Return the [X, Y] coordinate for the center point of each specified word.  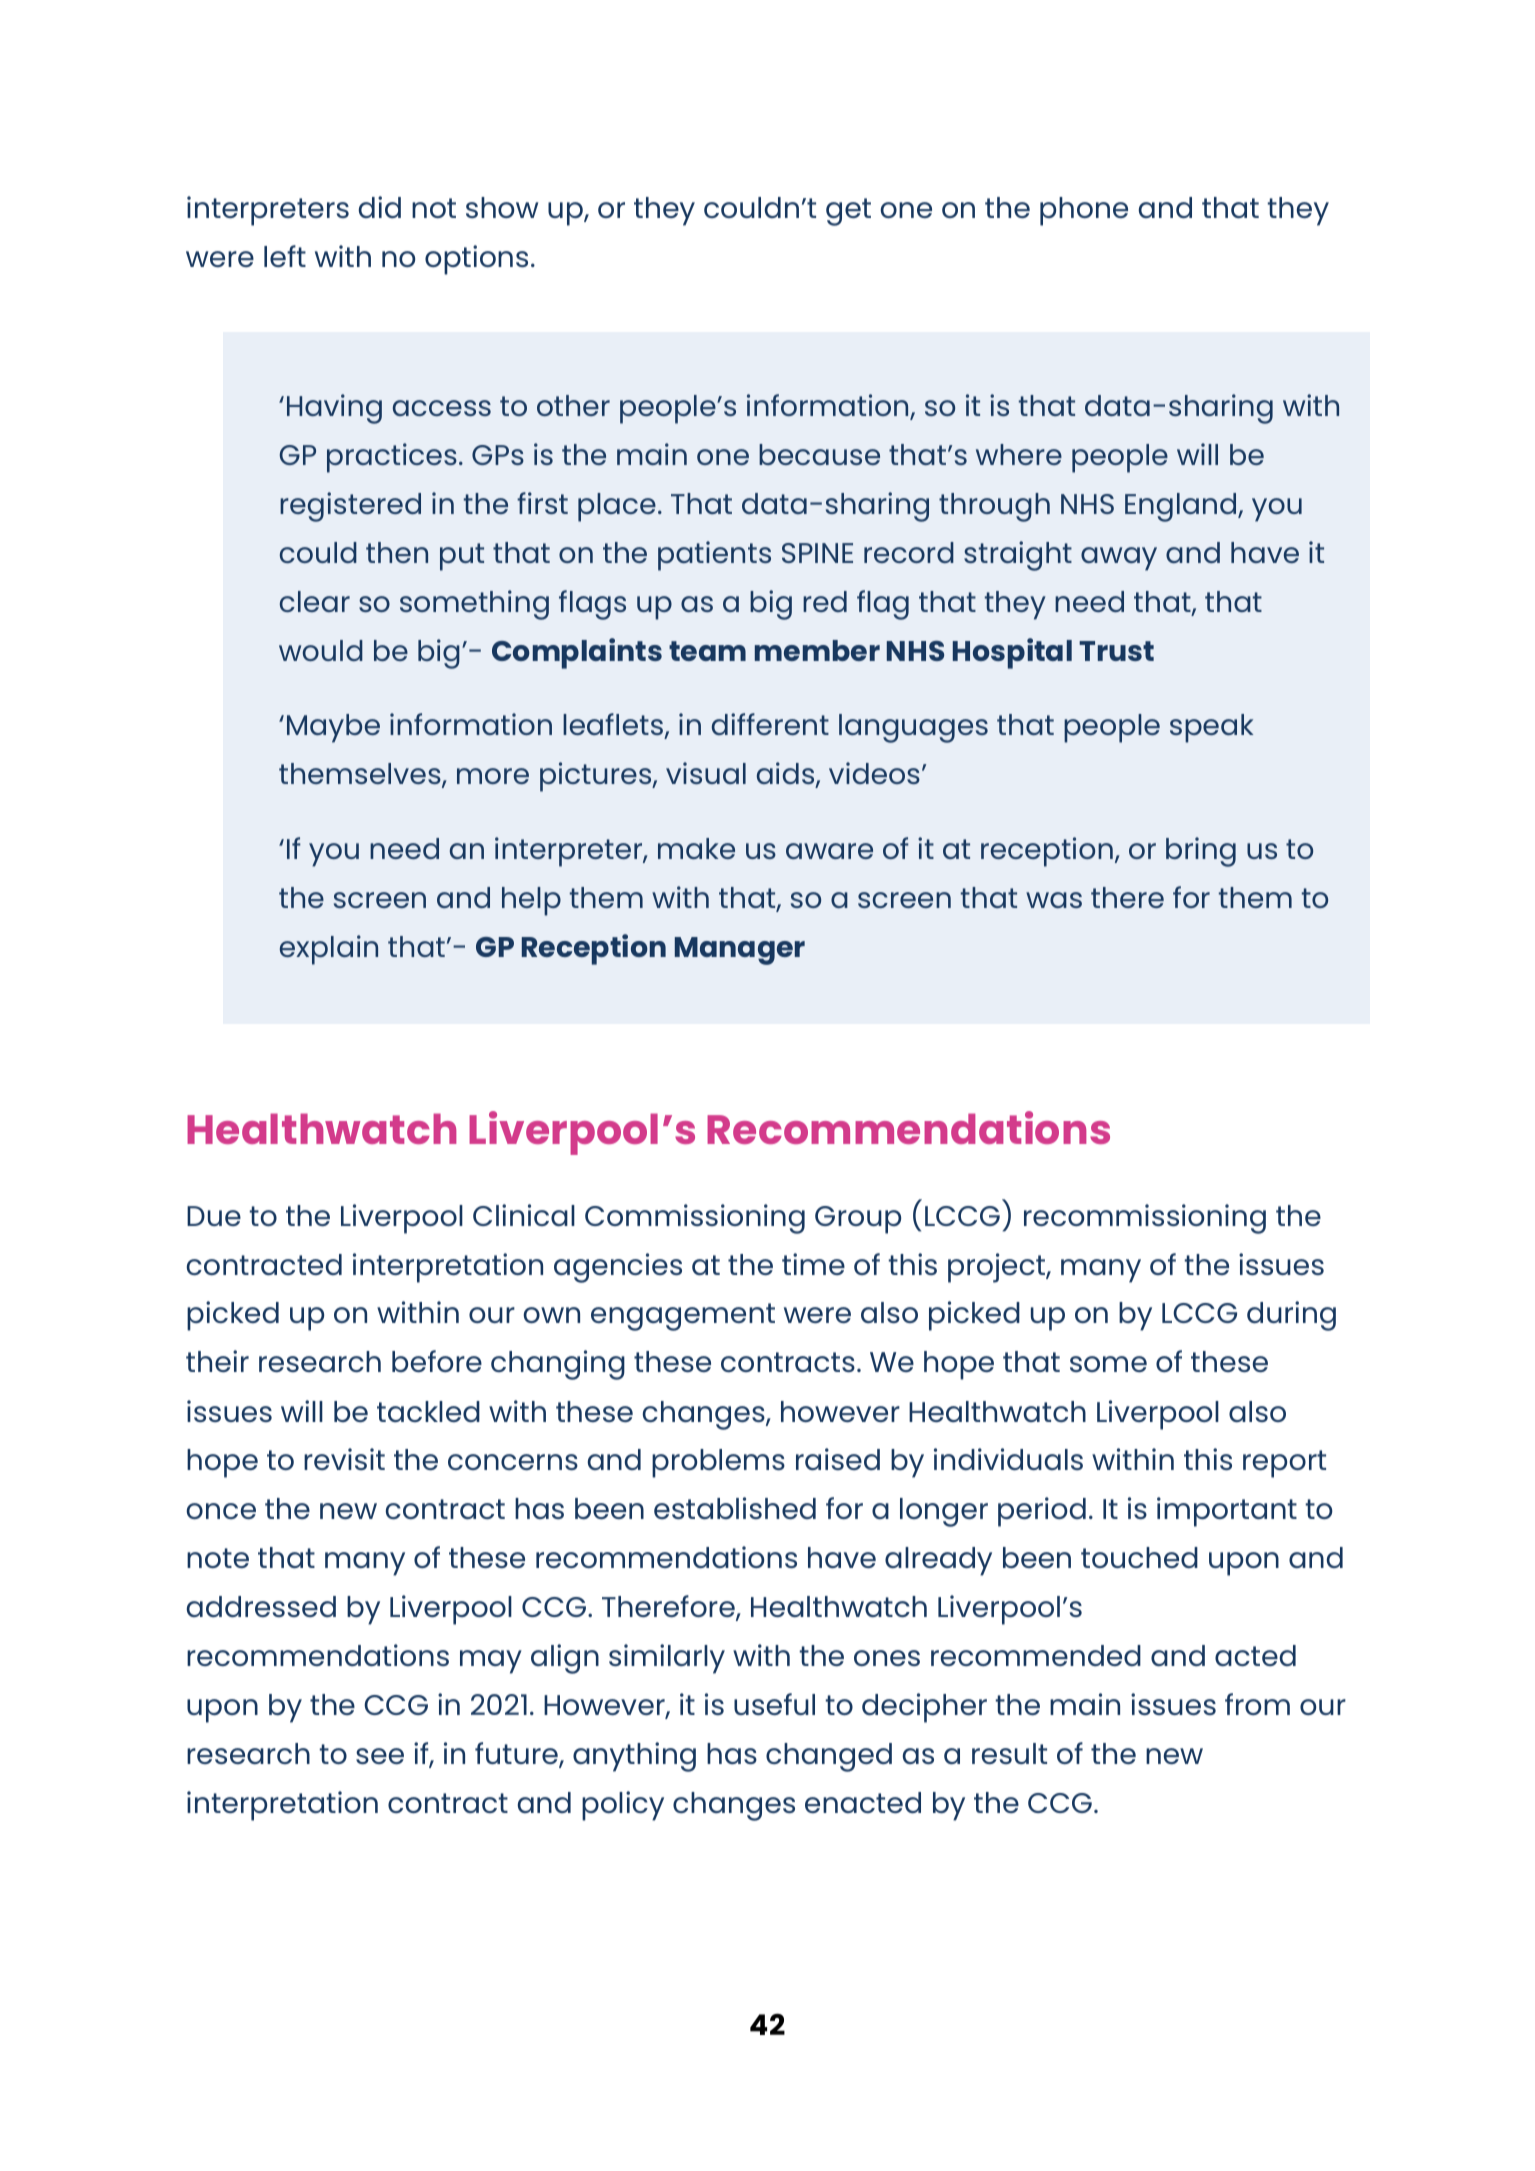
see [380, 1756]
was [1054, 900]
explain [329, 950]
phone [1084, 211]
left [285, 256]
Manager [740, 951]
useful [774, 1704]
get [848, 212]
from [1257, 1704]
